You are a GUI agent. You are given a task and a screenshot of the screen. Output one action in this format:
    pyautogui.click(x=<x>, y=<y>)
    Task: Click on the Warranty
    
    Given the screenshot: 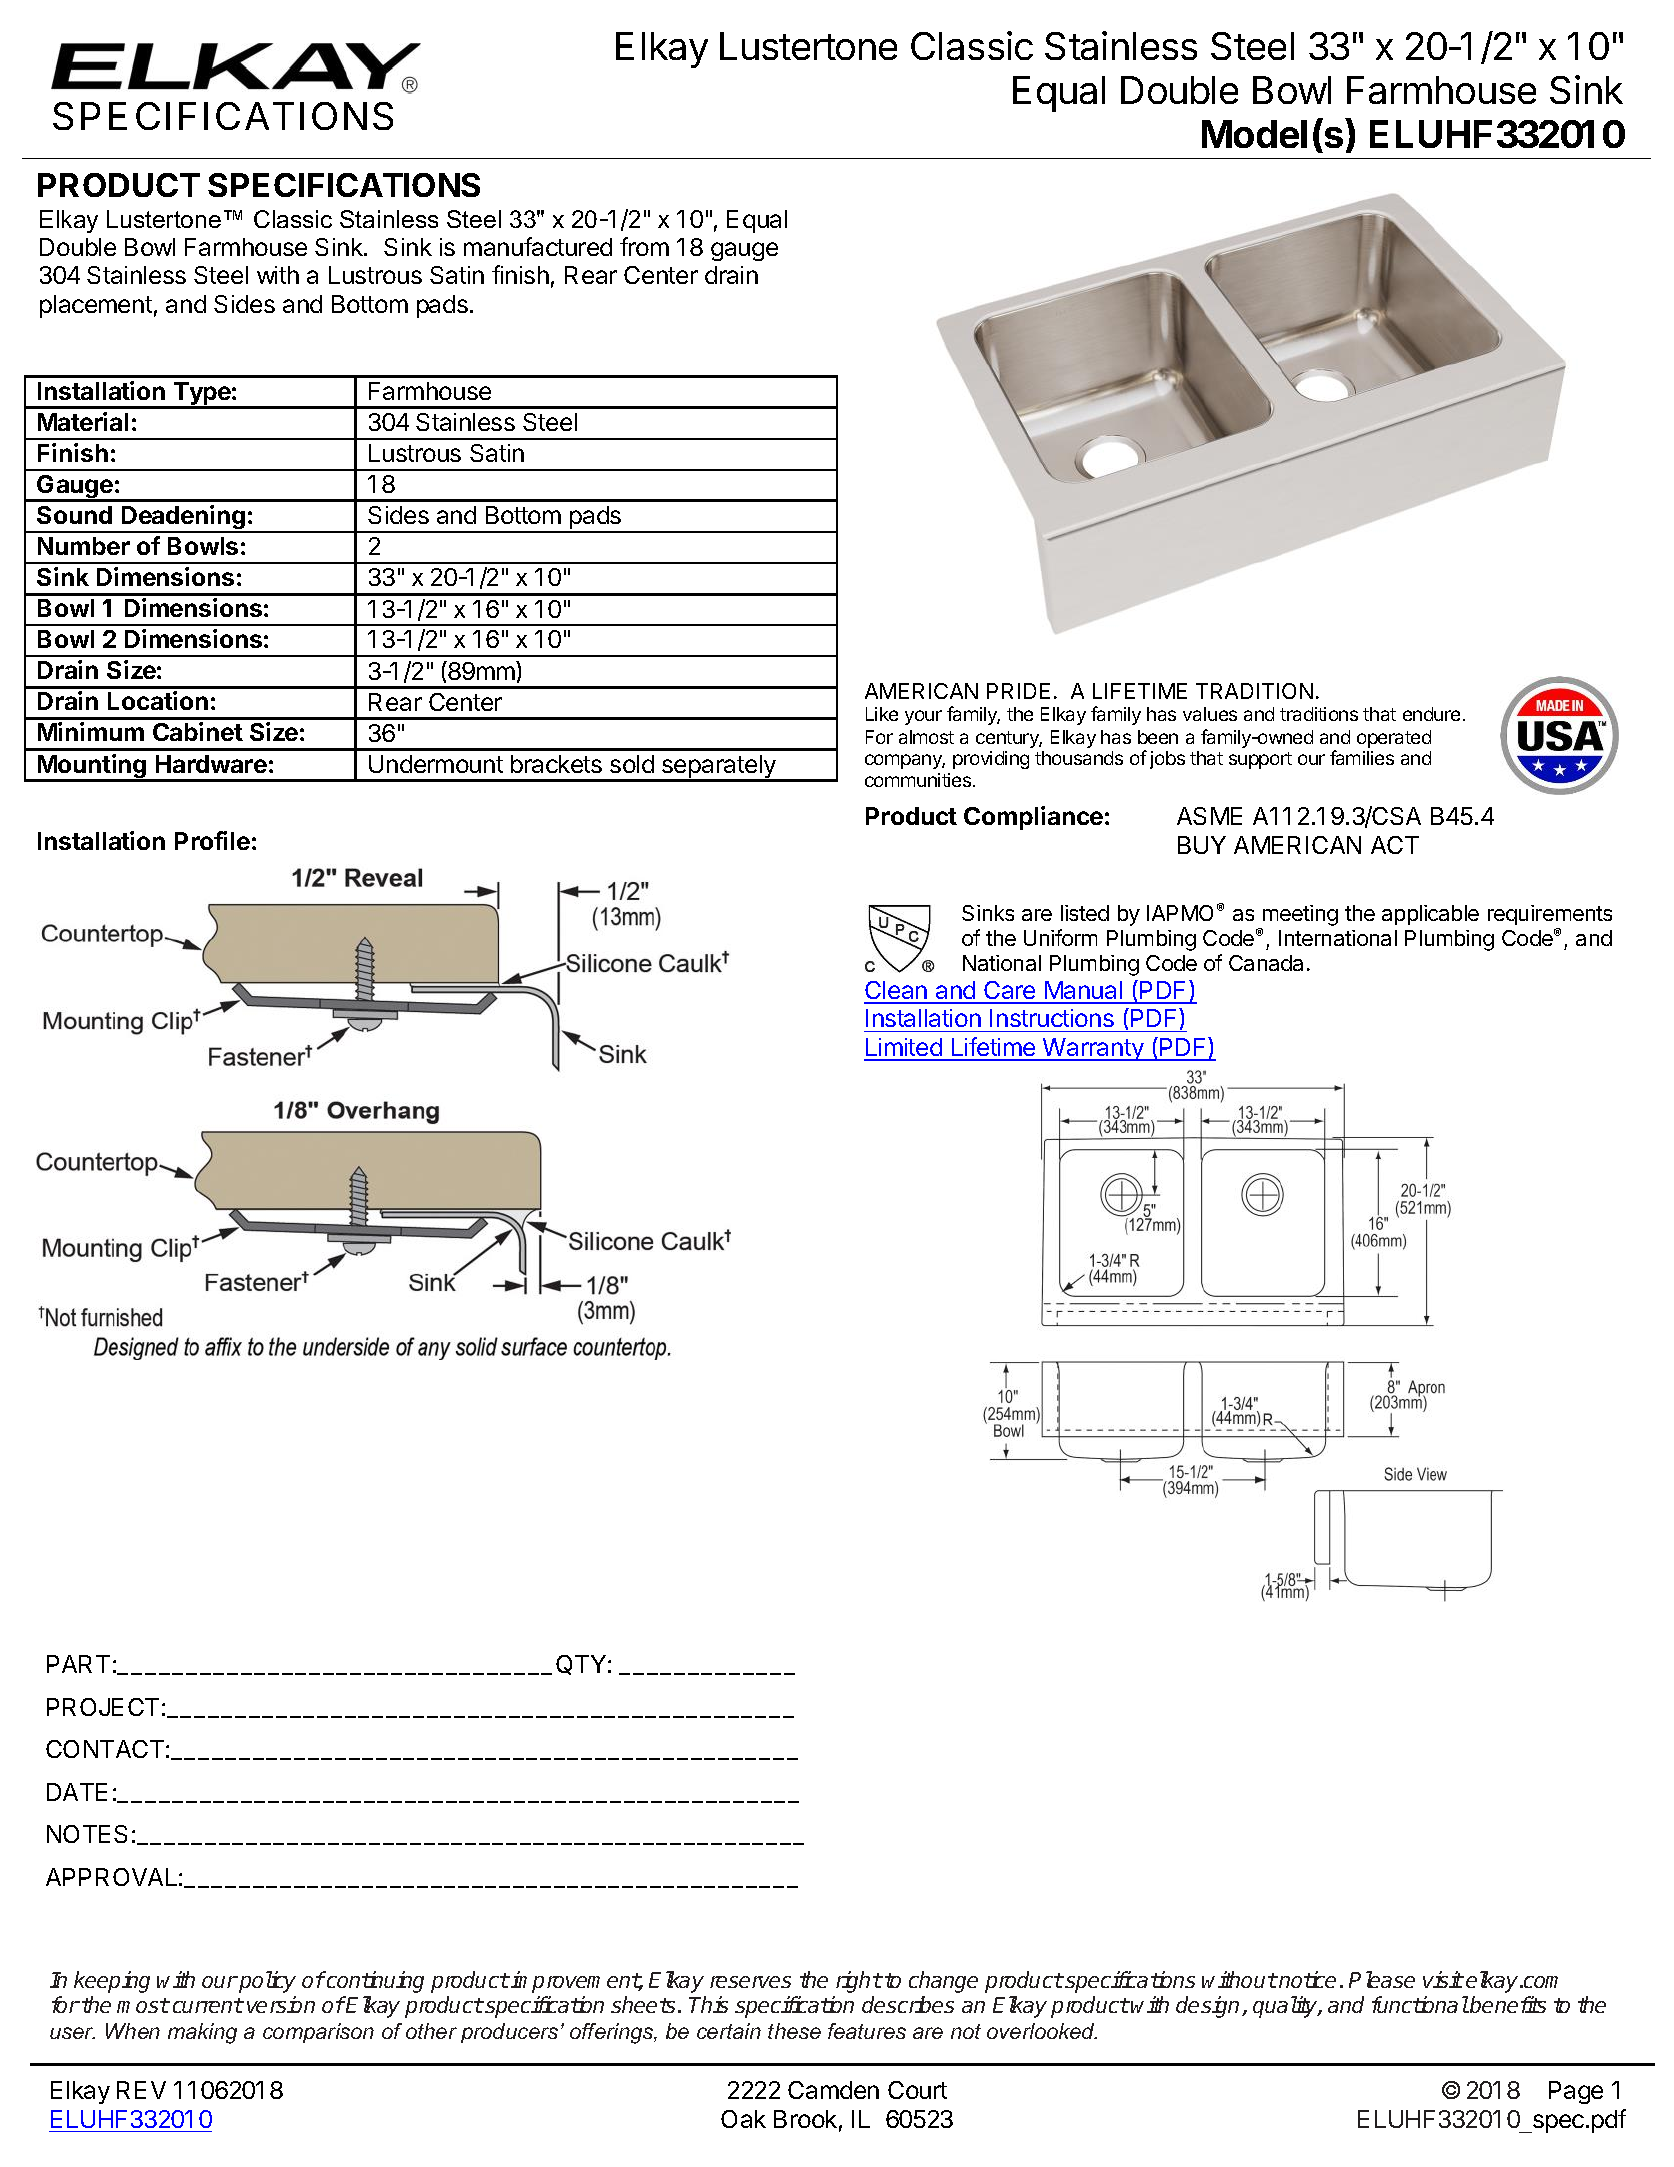 What is the action you would take?
    pyautogui.click(x=1093, y=1049)
